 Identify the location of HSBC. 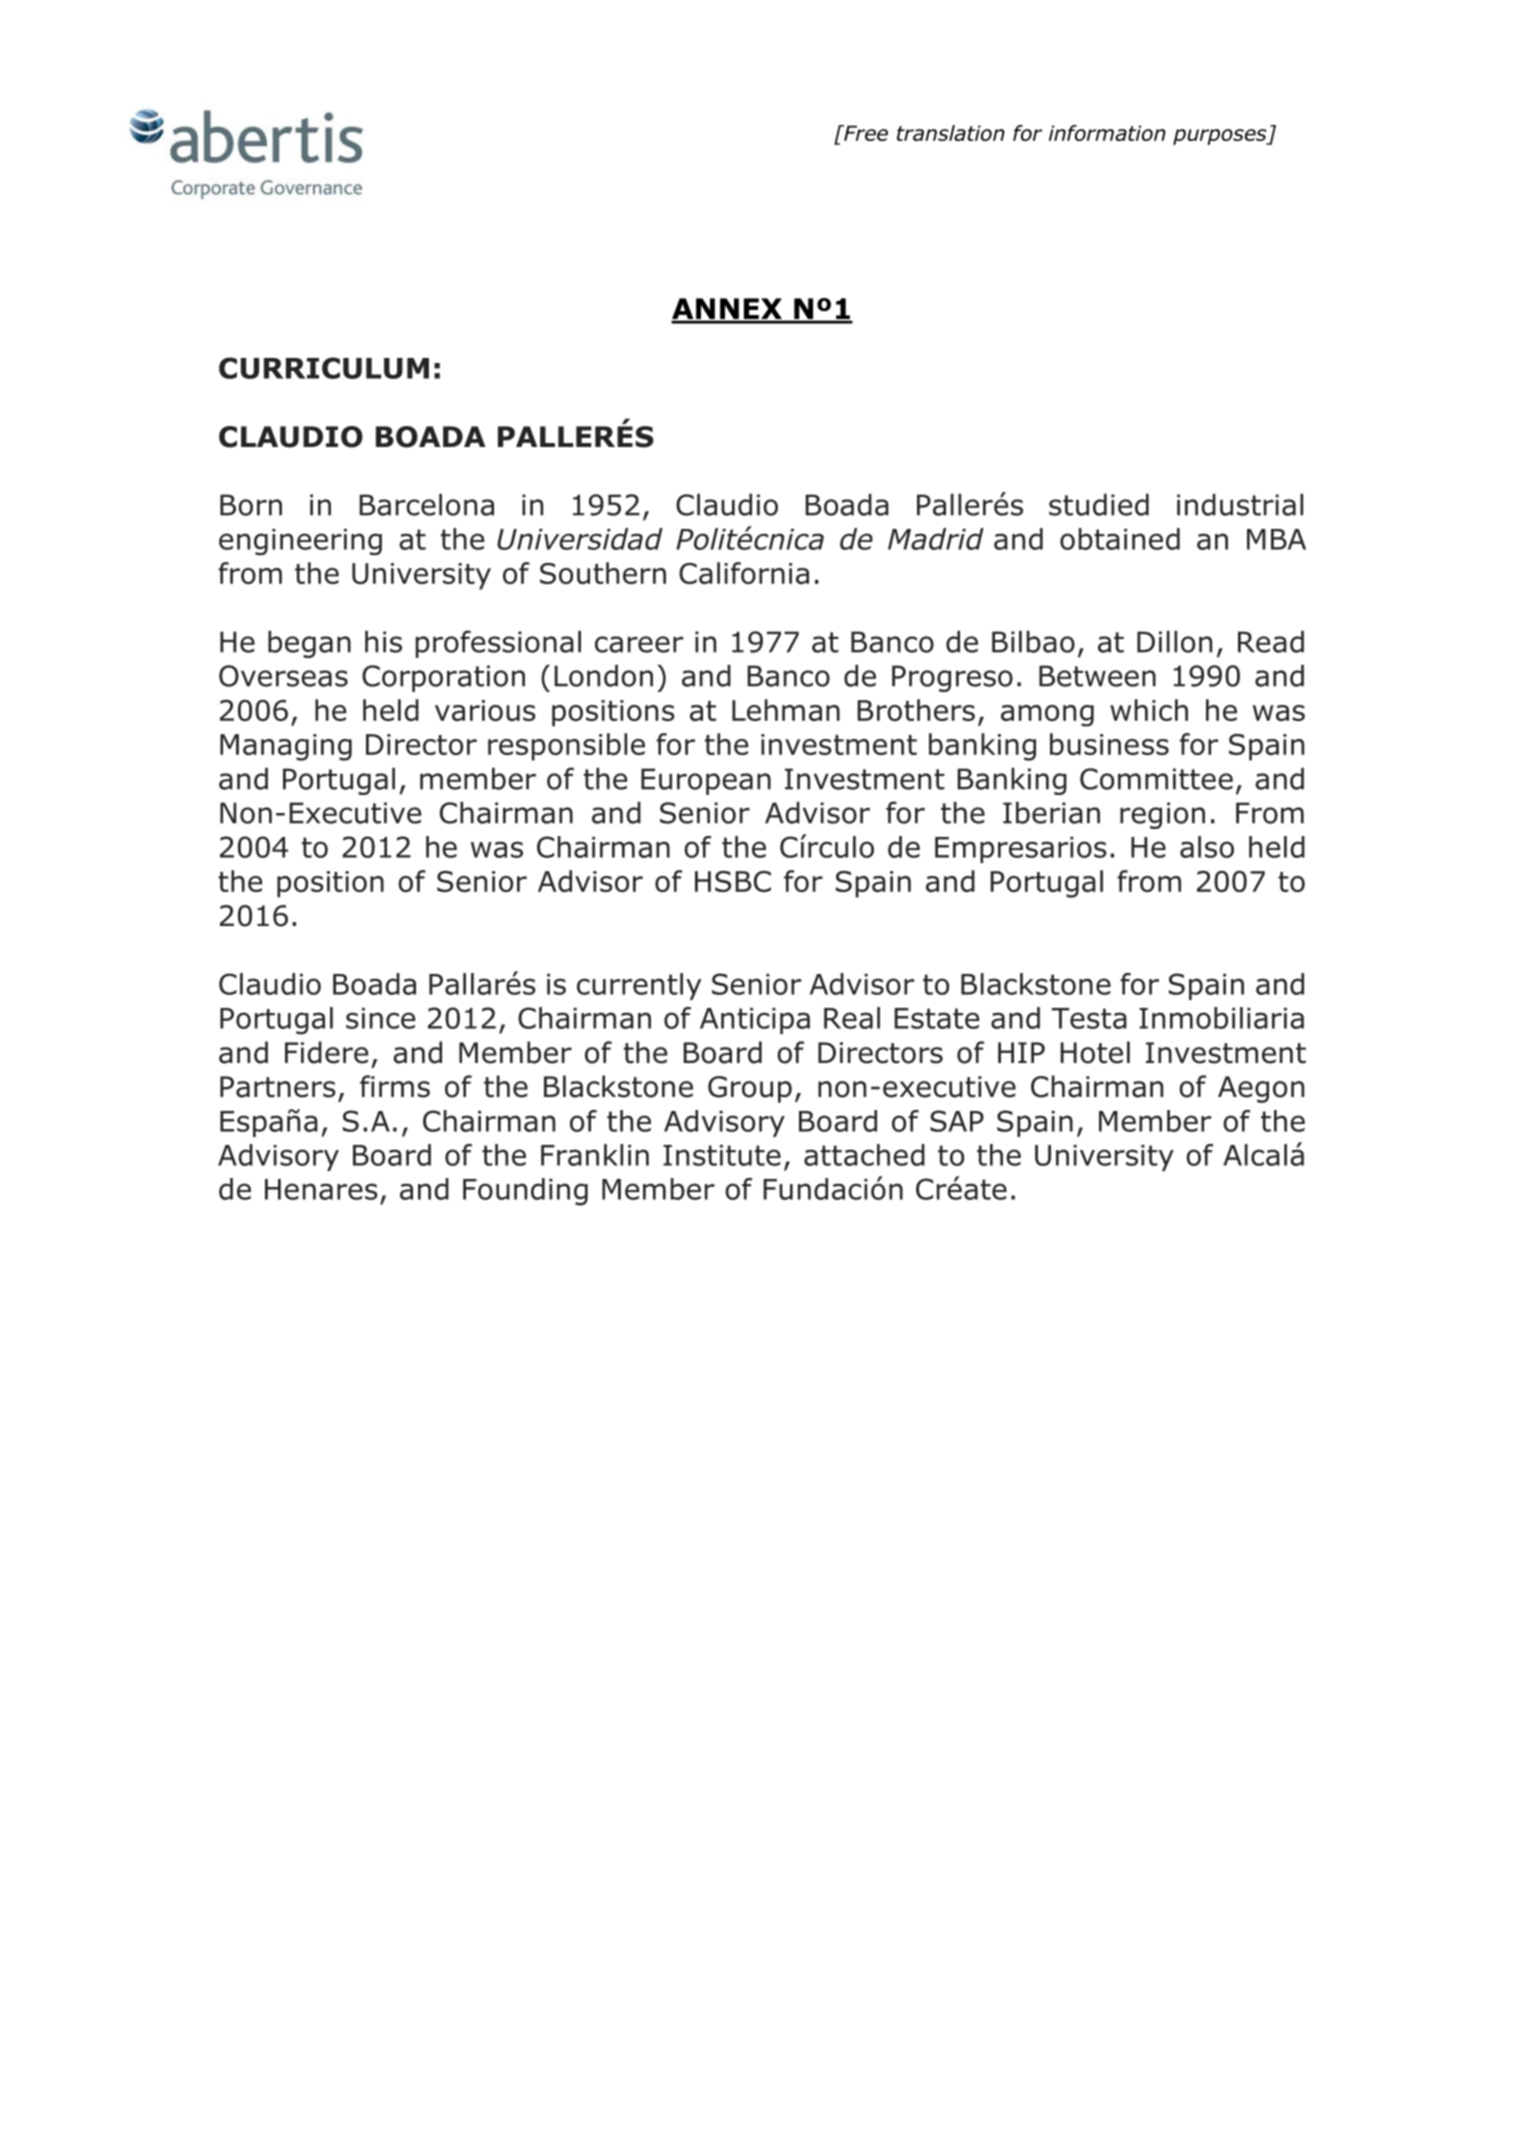
(733, 881).
